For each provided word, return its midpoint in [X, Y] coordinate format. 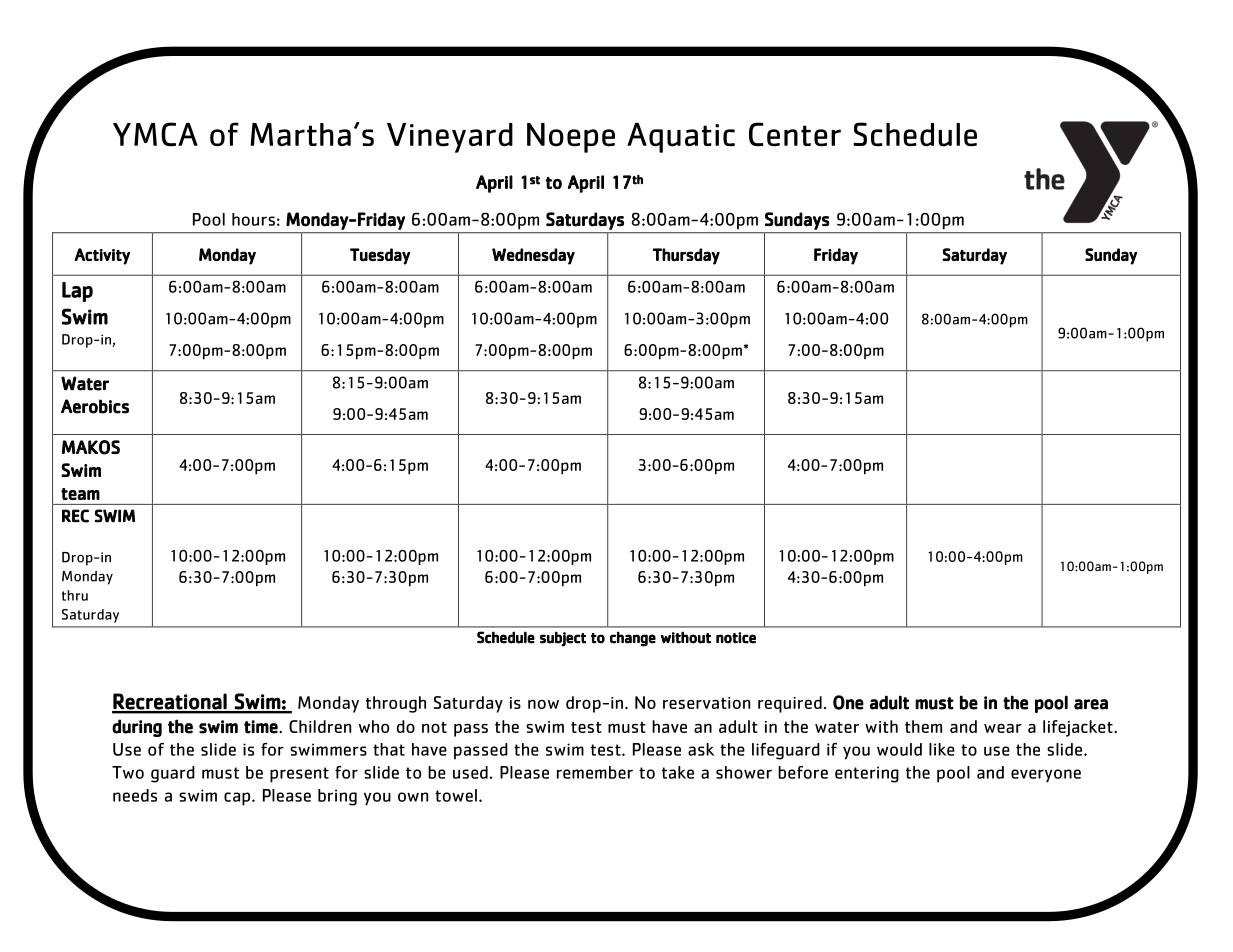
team [80, 494]
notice [736, 638]
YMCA [155, 134]
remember [595, 772]
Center [795, 134]
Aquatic [681, 137]
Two [128, 772]
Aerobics [95, 406]
